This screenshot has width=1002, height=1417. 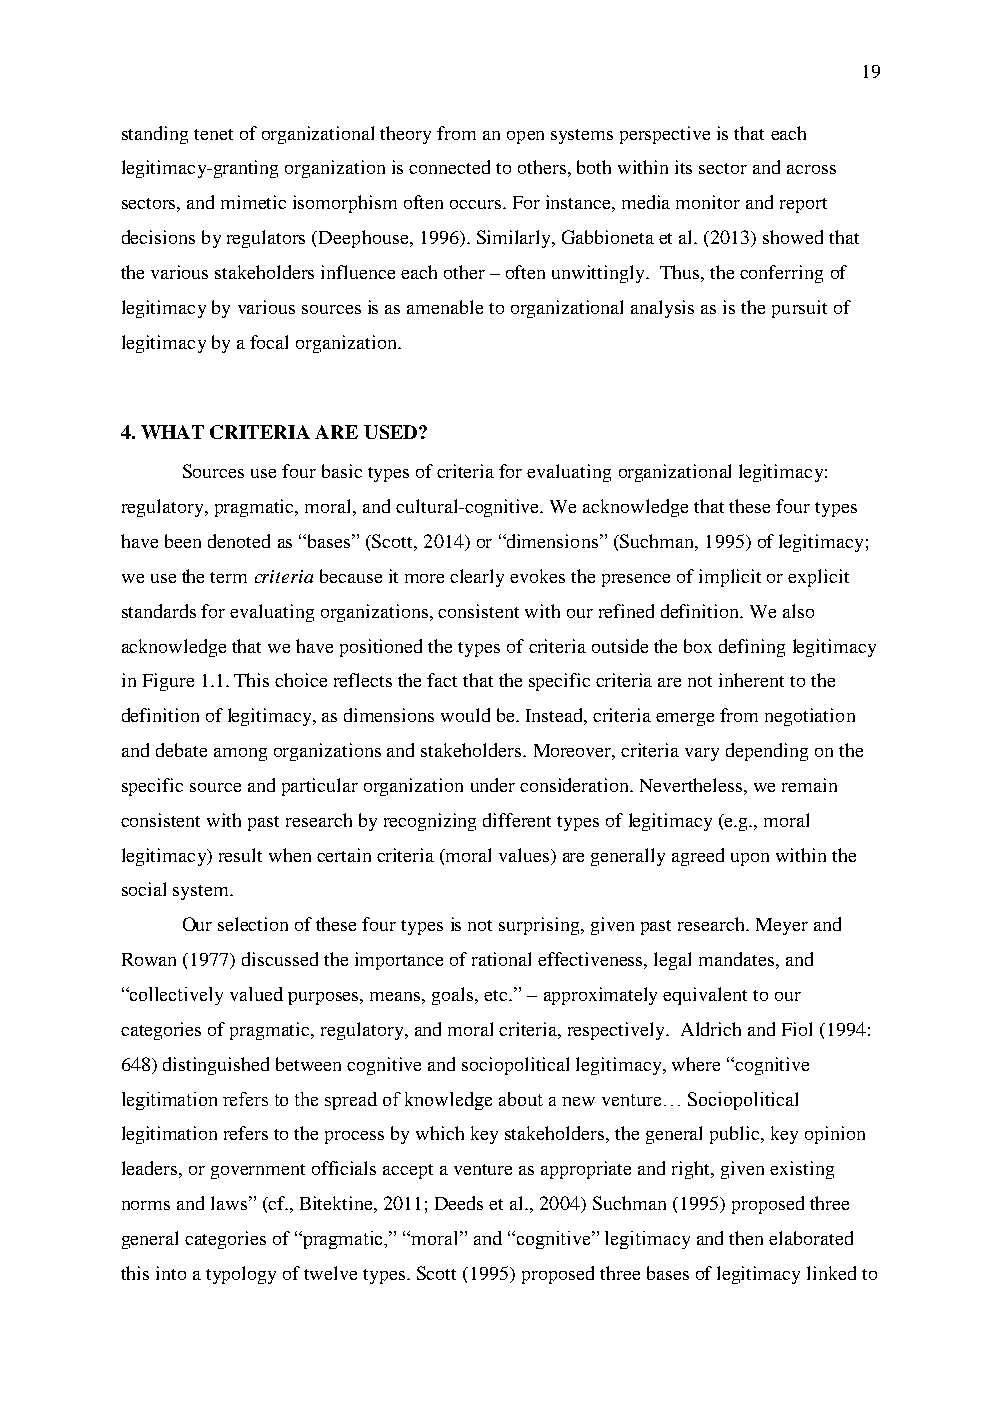 I want to click on then, so click(x=746, y=1238).
